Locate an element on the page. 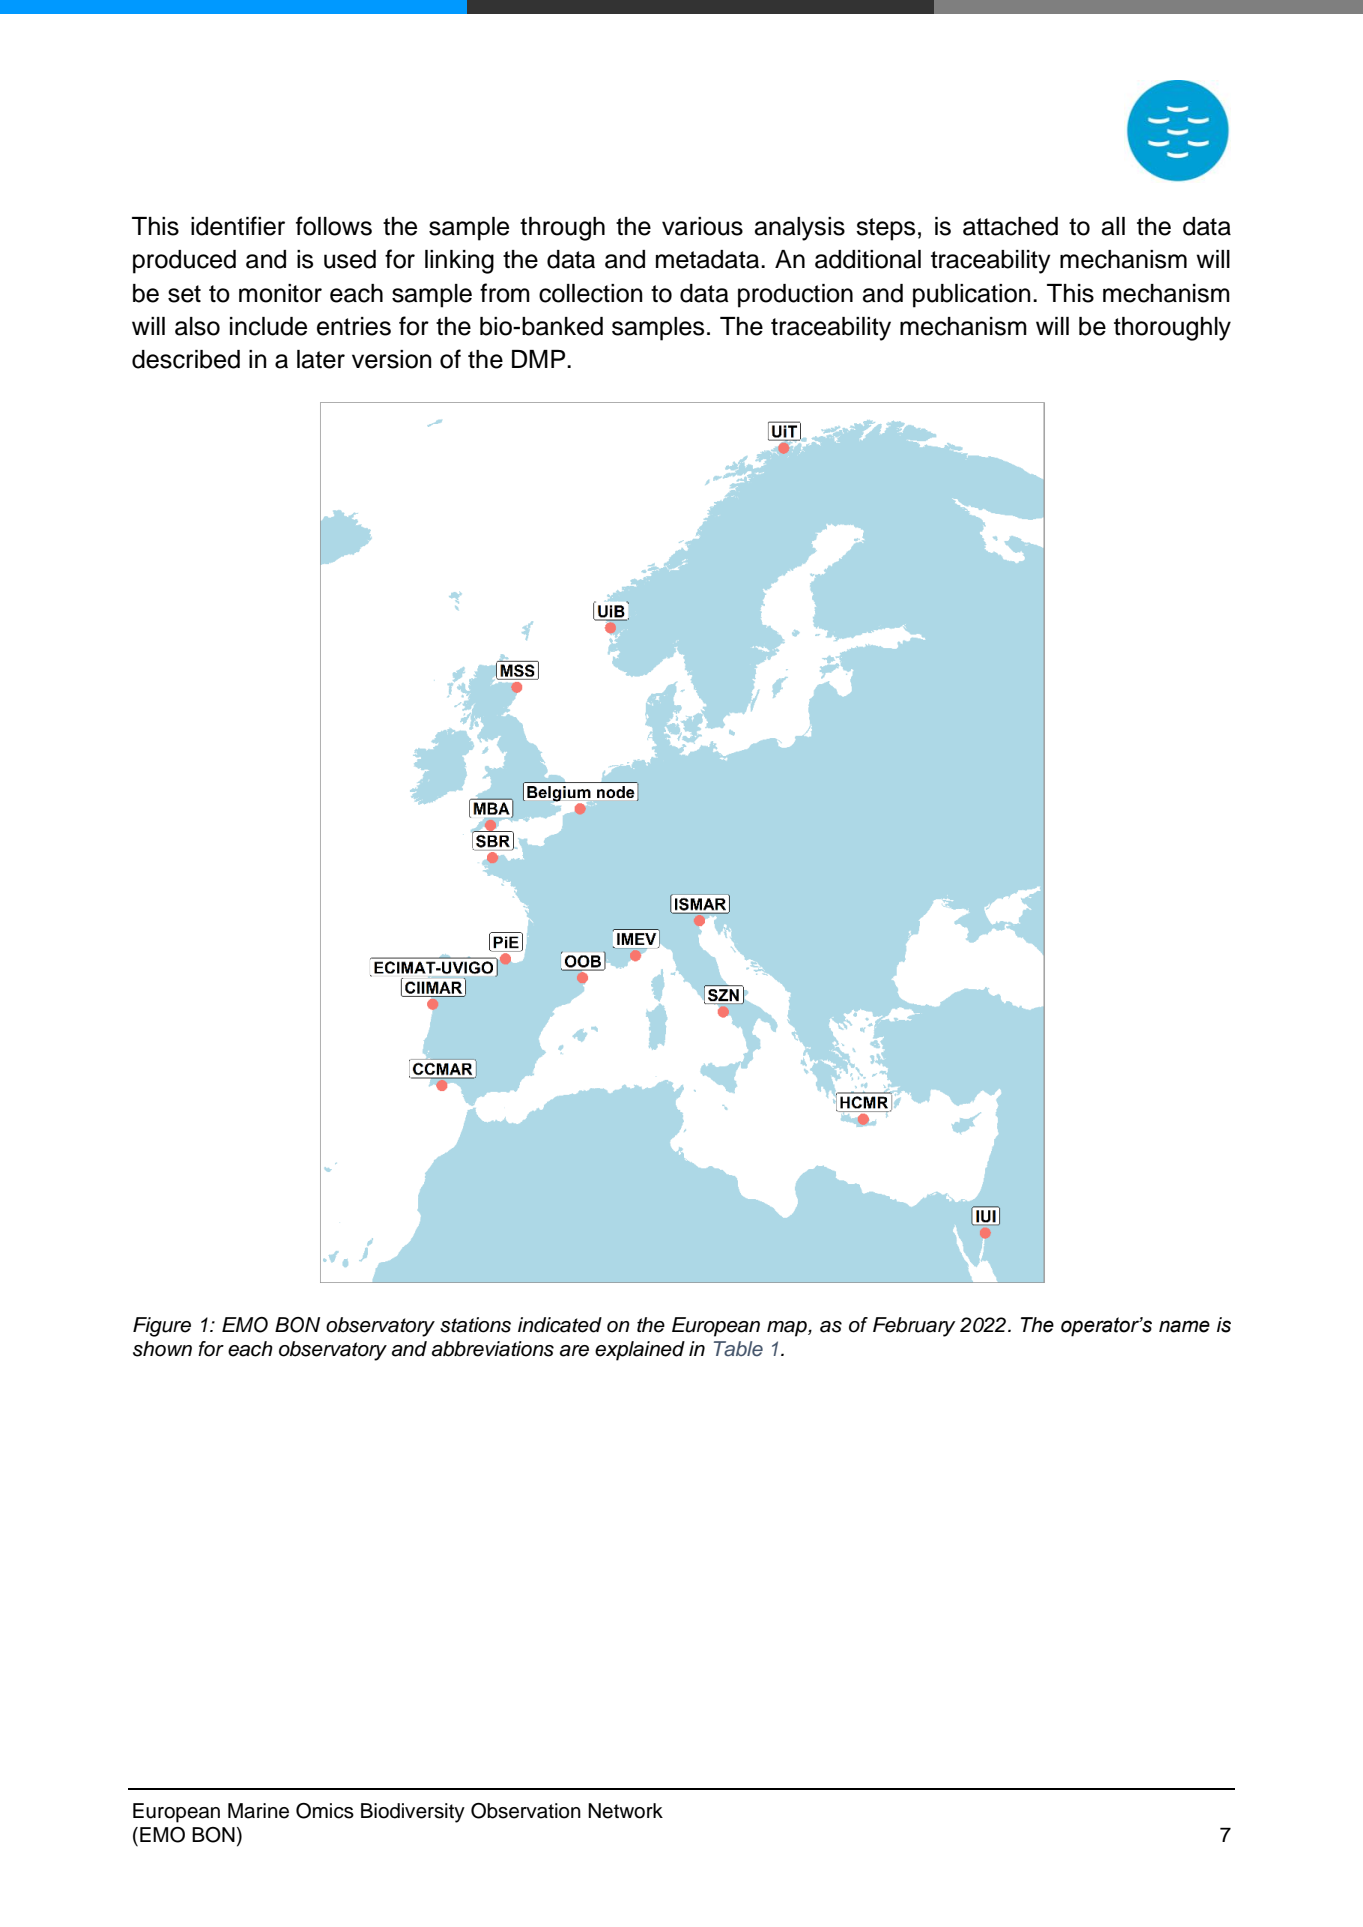  Marine is located at coordinates (258, 1811).
